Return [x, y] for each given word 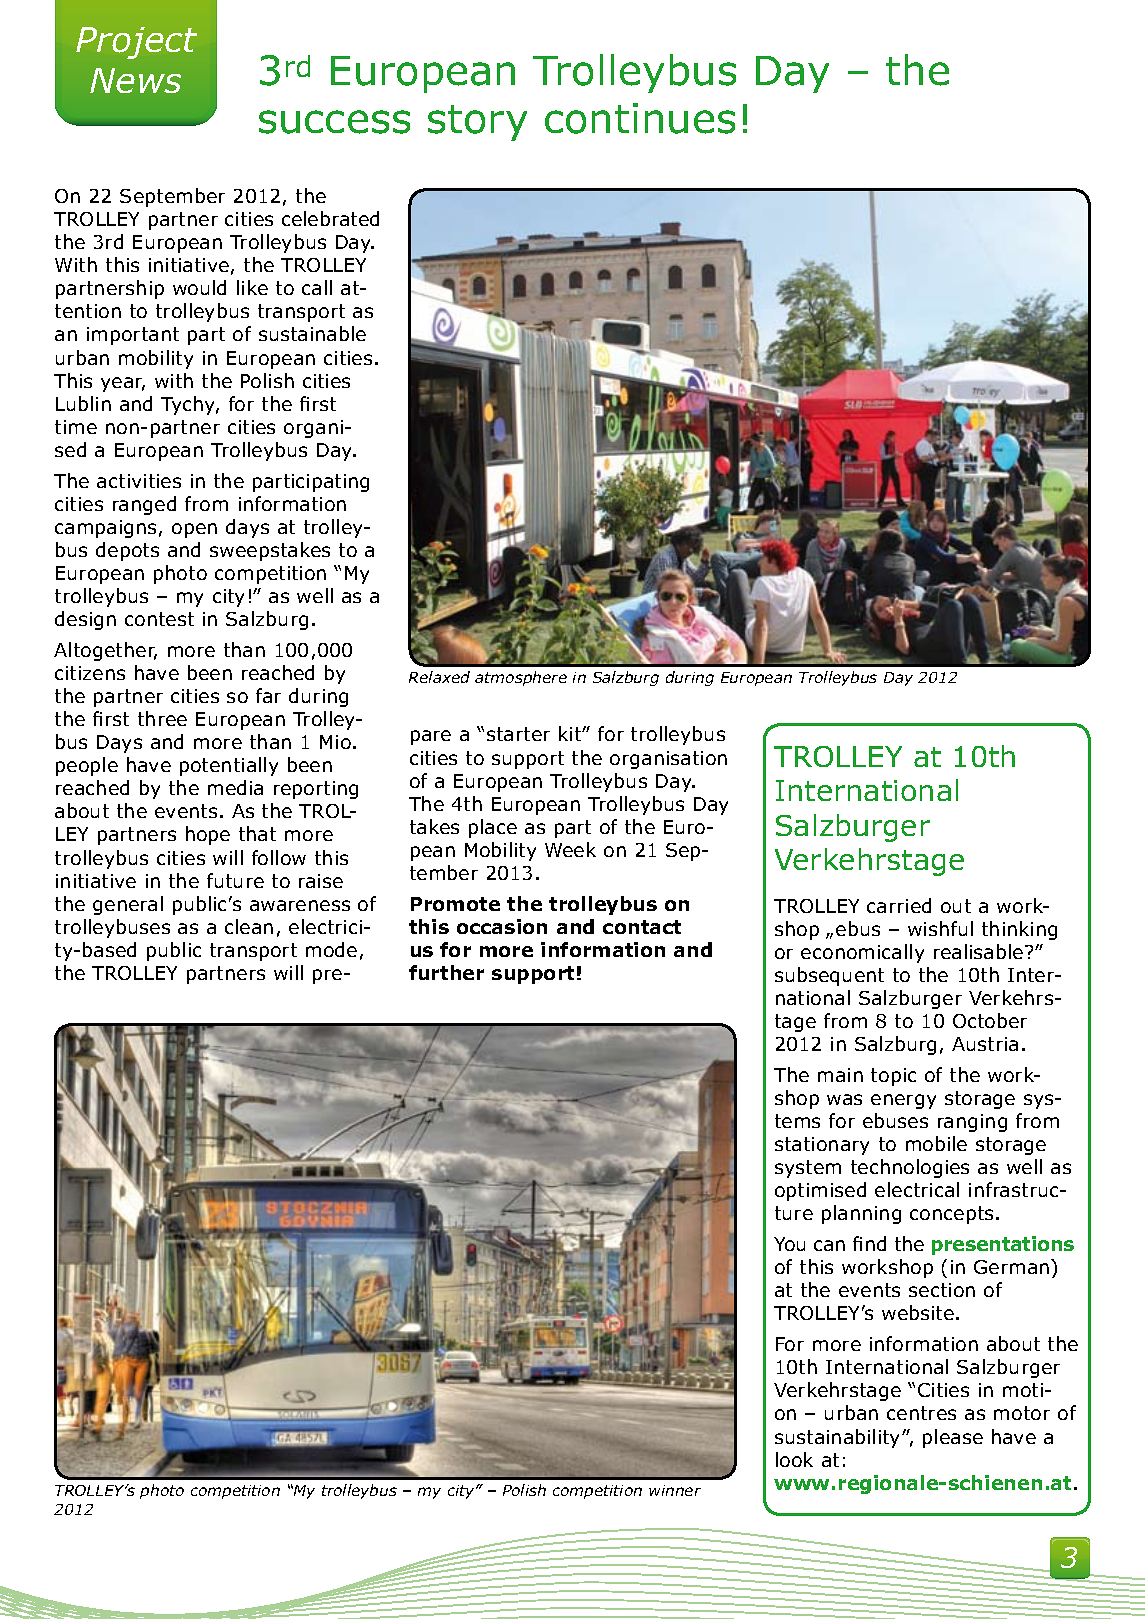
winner [675, 1490]
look [794, 1459]
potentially [229, 766]
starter [518, 734]
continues [640, 118]
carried [899, 905]
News [135, 80]
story [477, 123]
